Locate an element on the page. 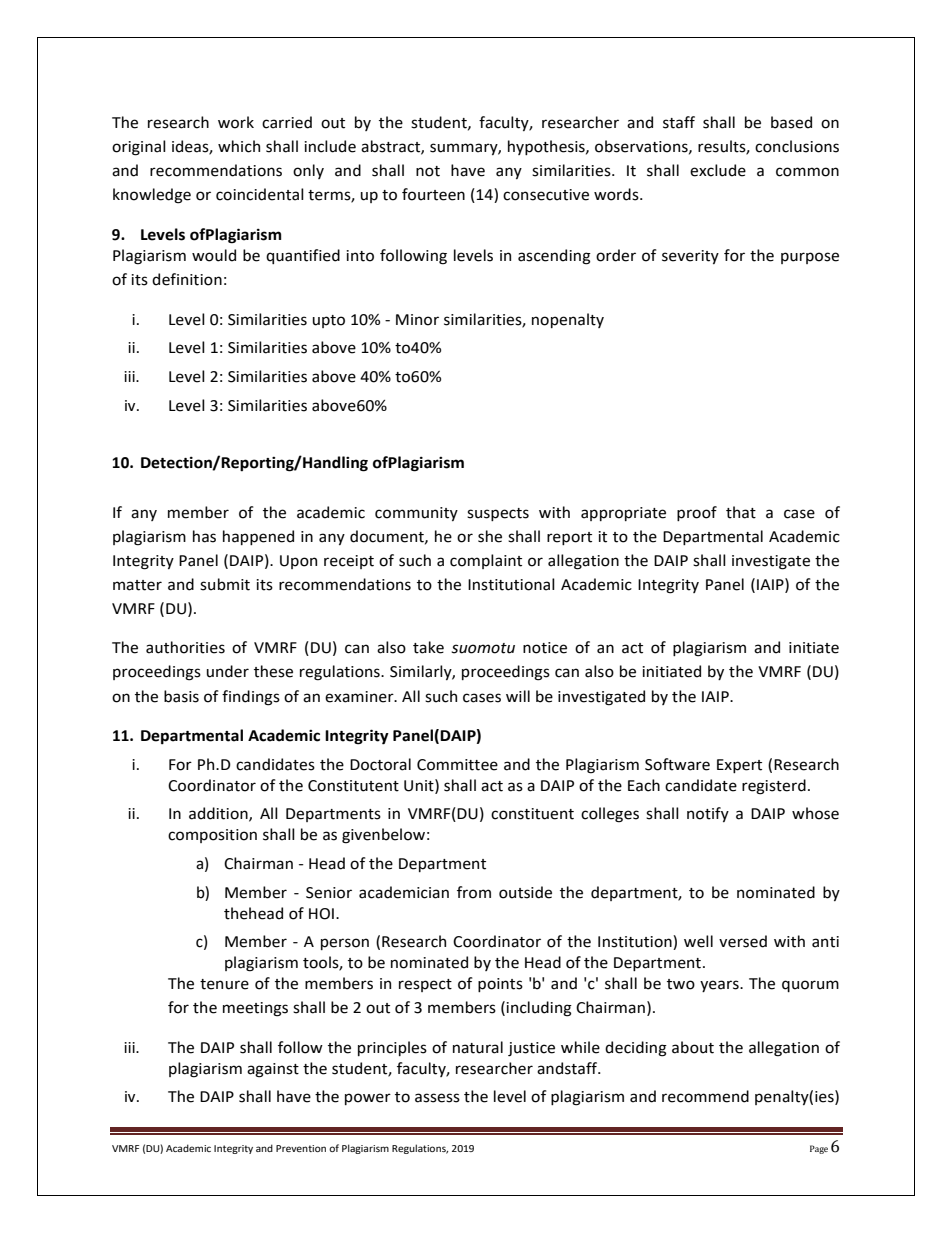  findings is located at coordinates (251, 698).
